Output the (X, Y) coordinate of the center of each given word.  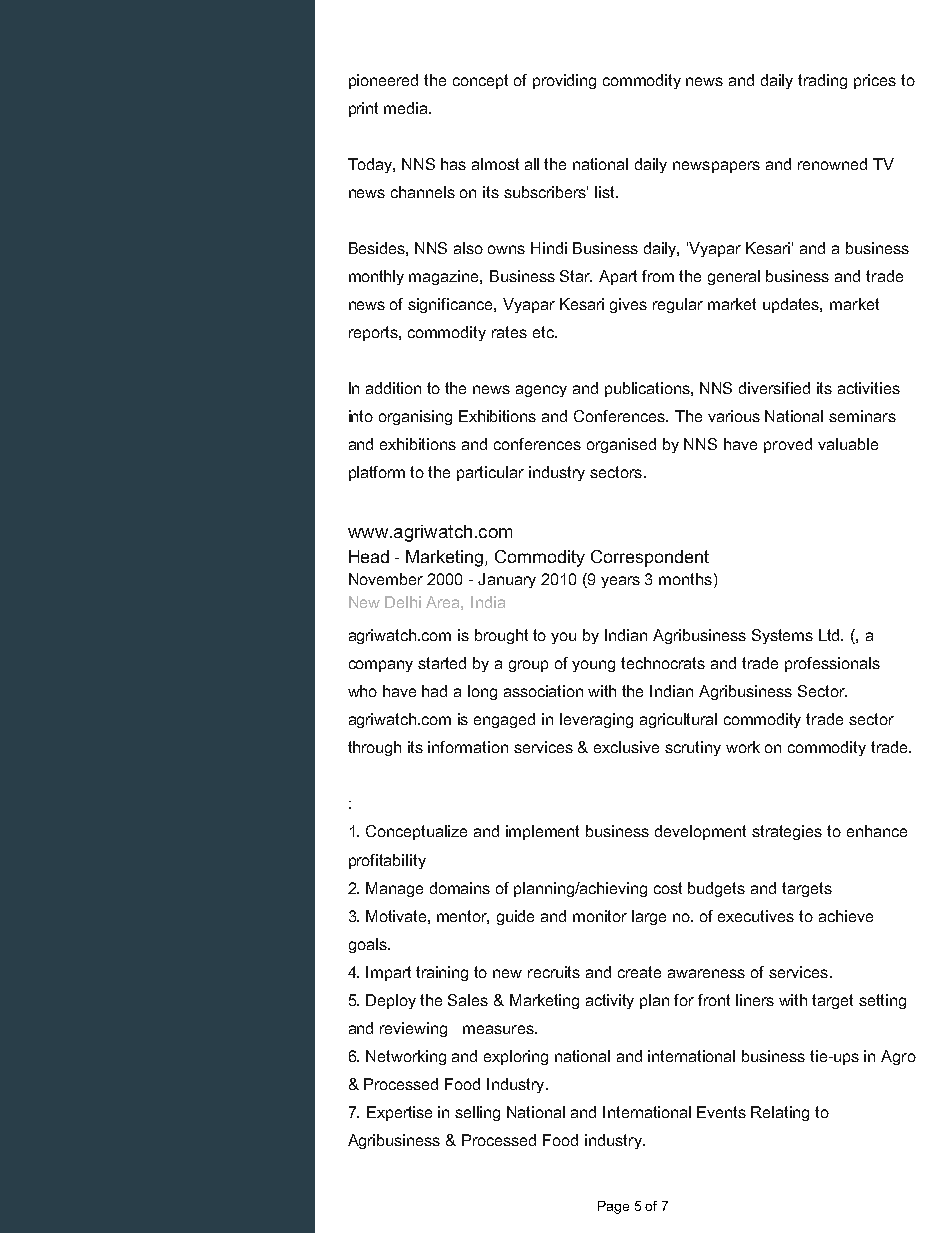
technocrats (663, 663)
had (434, 691)
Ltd (831, 635)
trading (822, 81)
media (407, 108)
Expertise (399, 1113)
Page (613, 1207)
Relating (780, 1113)
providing (564, 81)
